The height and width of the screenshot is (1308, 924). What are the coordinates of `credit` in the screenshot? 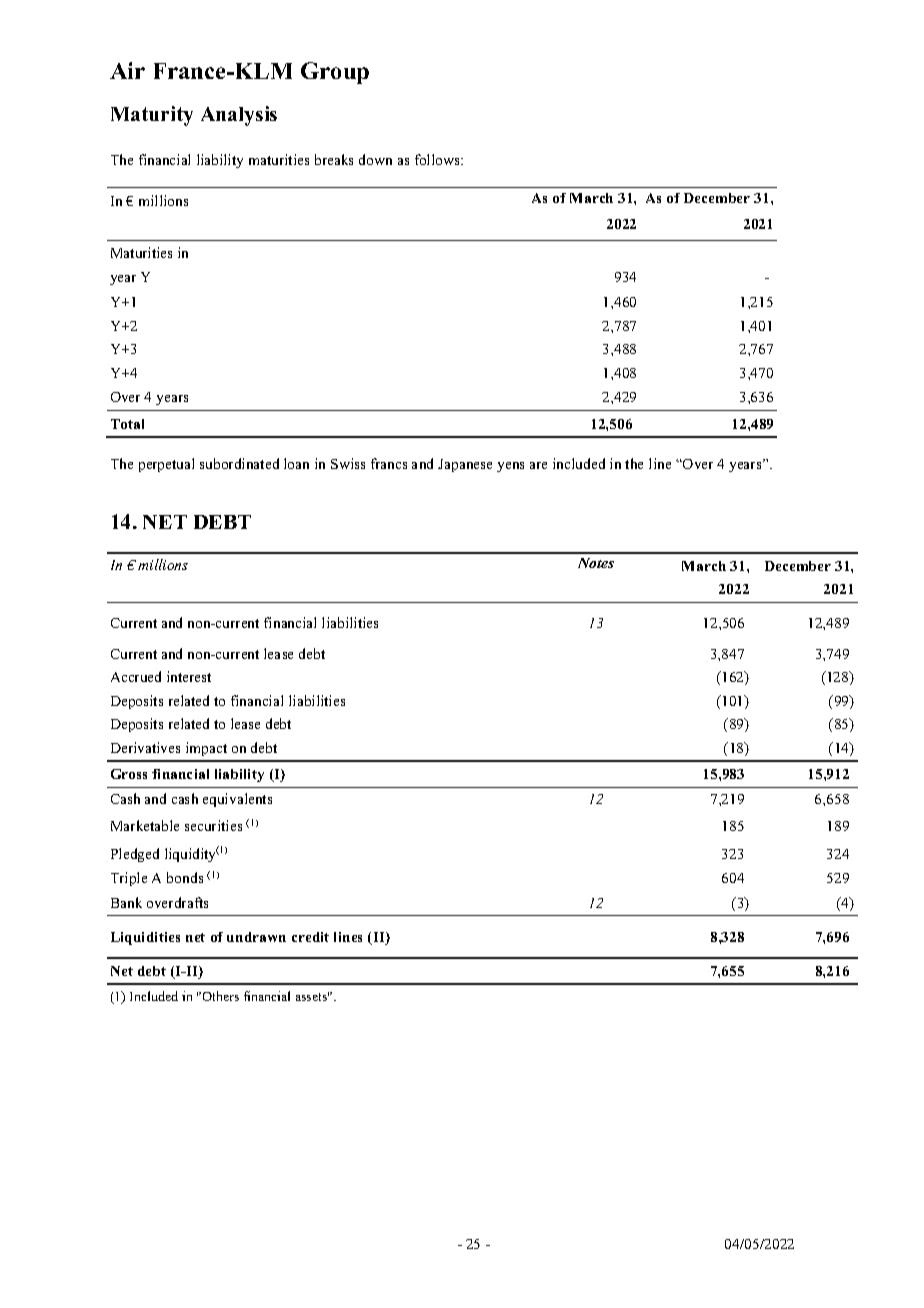 It's located at (310, 937).
